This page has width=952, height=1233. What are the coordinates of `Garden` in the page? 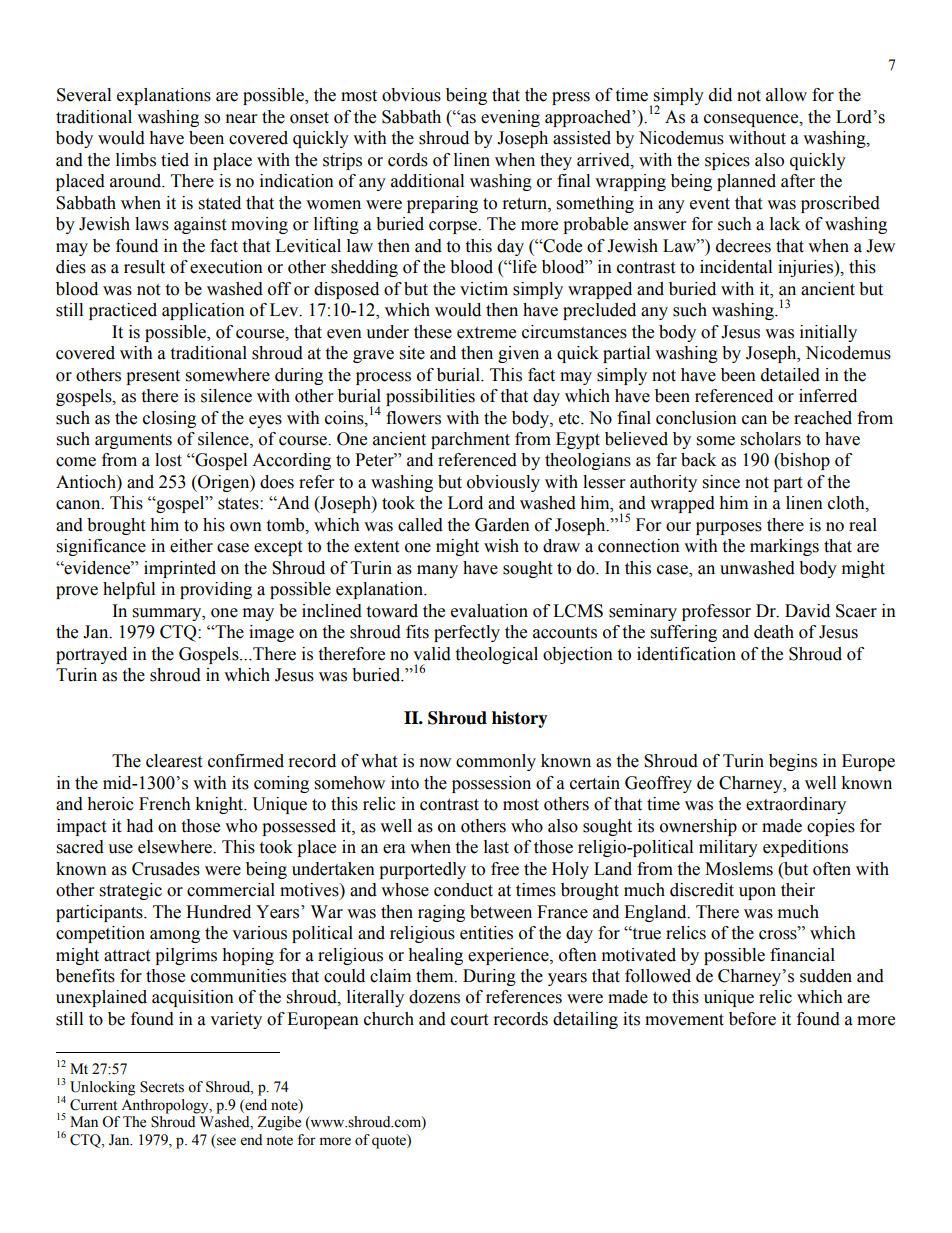 It's located at (502, 525).
